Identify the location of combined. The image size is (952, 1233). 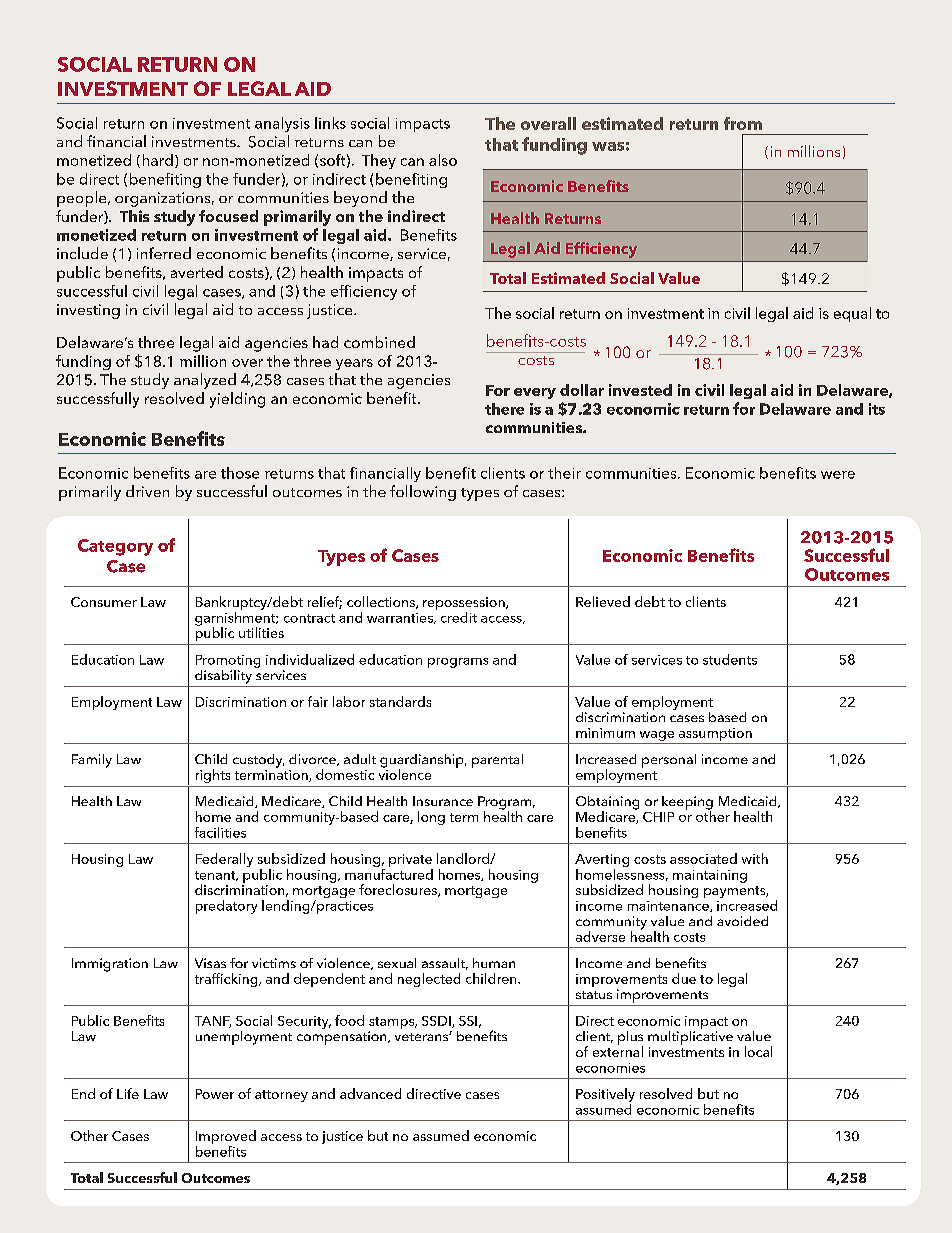
(379, 342).
